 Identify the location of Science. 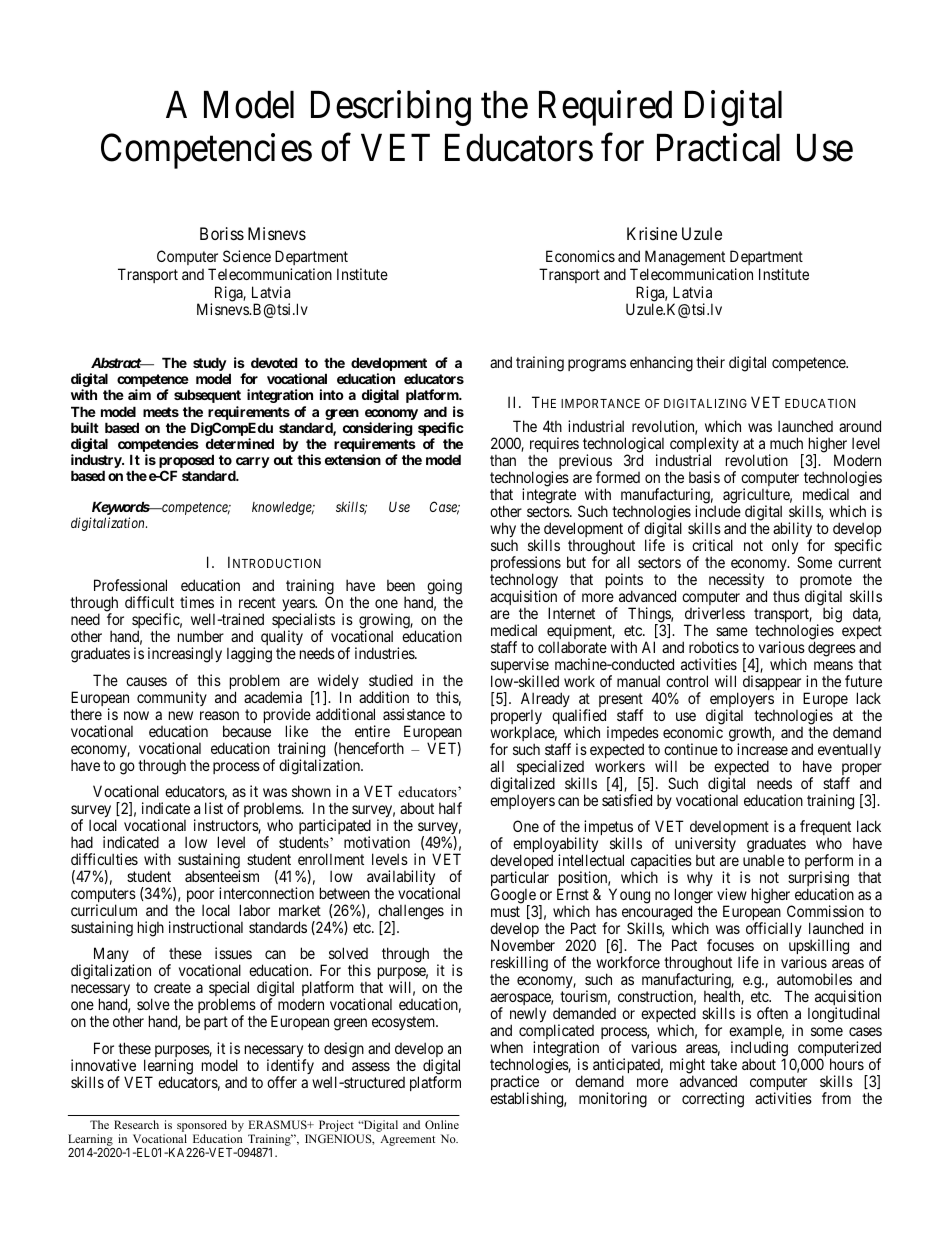
(247, 256).
